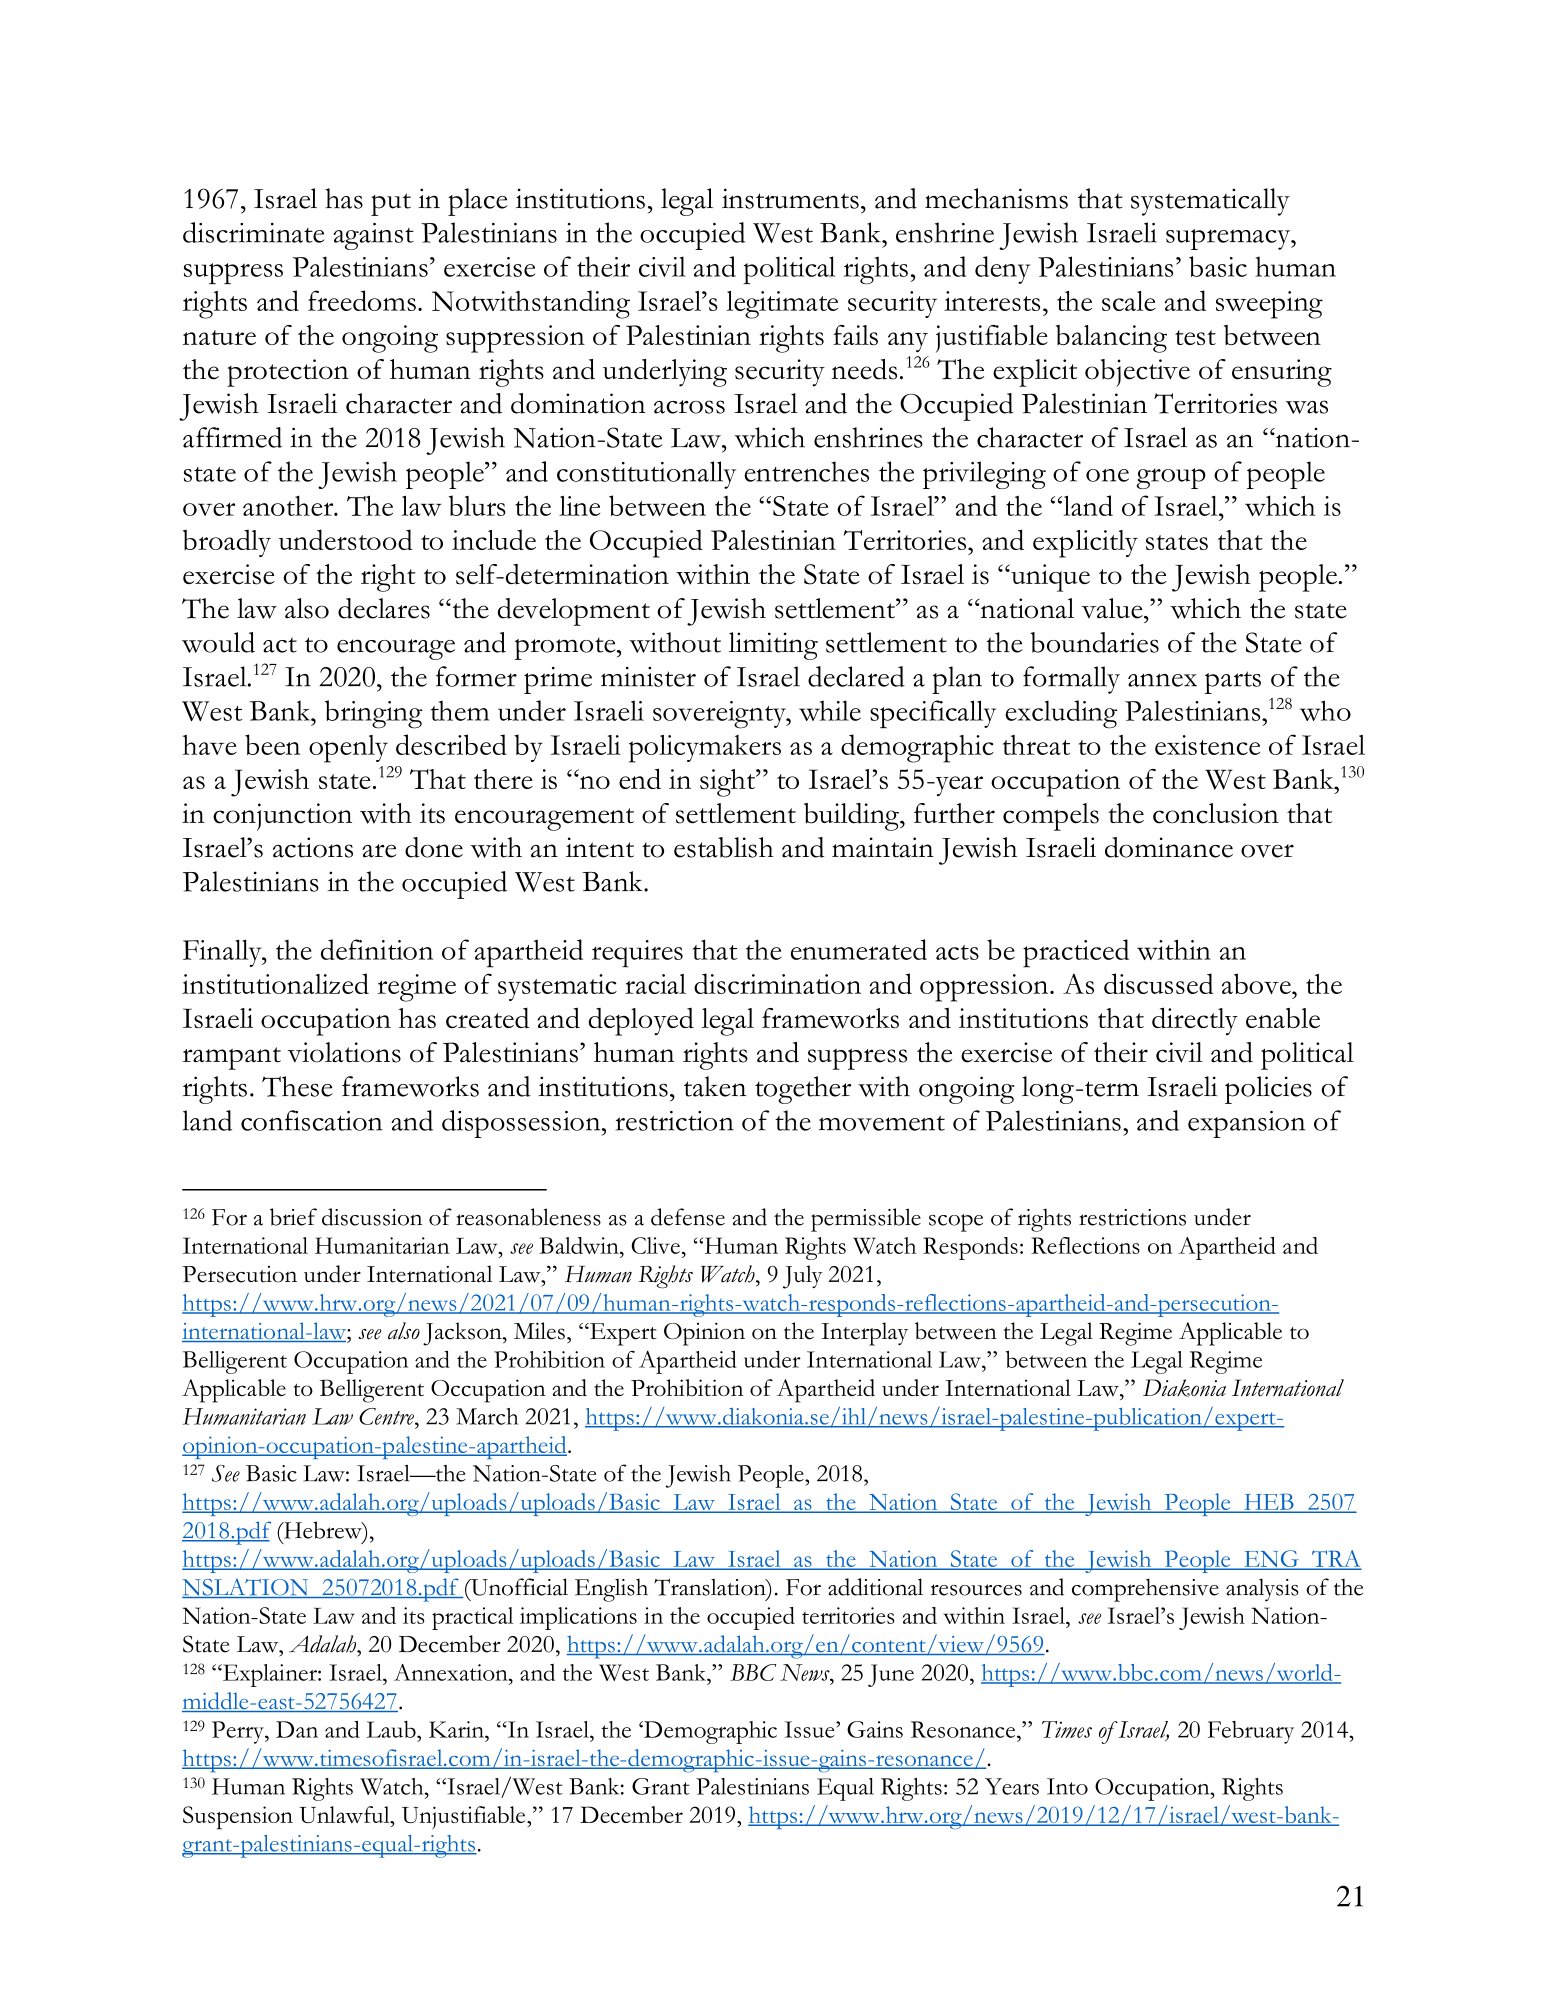 The width and height of the screenshot is (1548, 2003). I want to click on Centre, so click(387, 1416).
